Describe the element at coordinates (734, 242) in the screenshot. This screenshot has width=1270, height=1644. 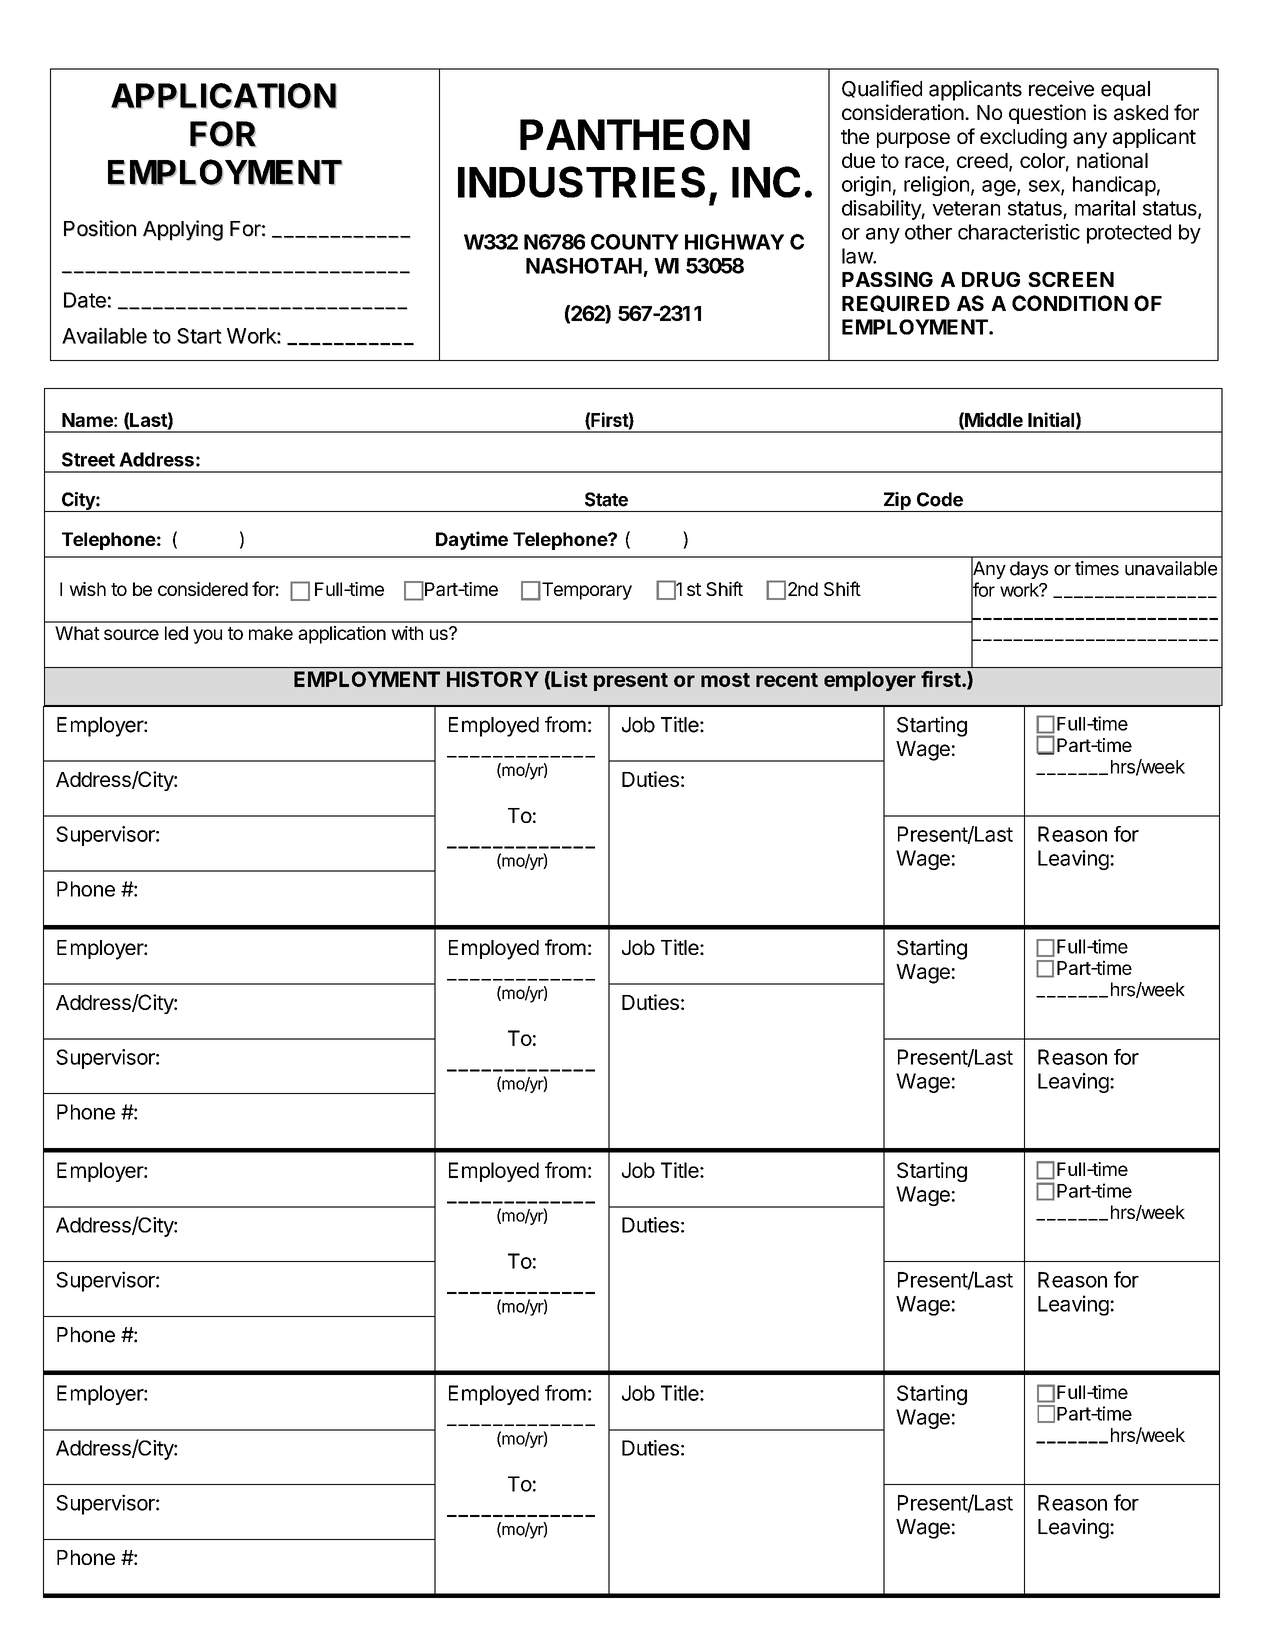
I see `HIGHWAY` at that location.
